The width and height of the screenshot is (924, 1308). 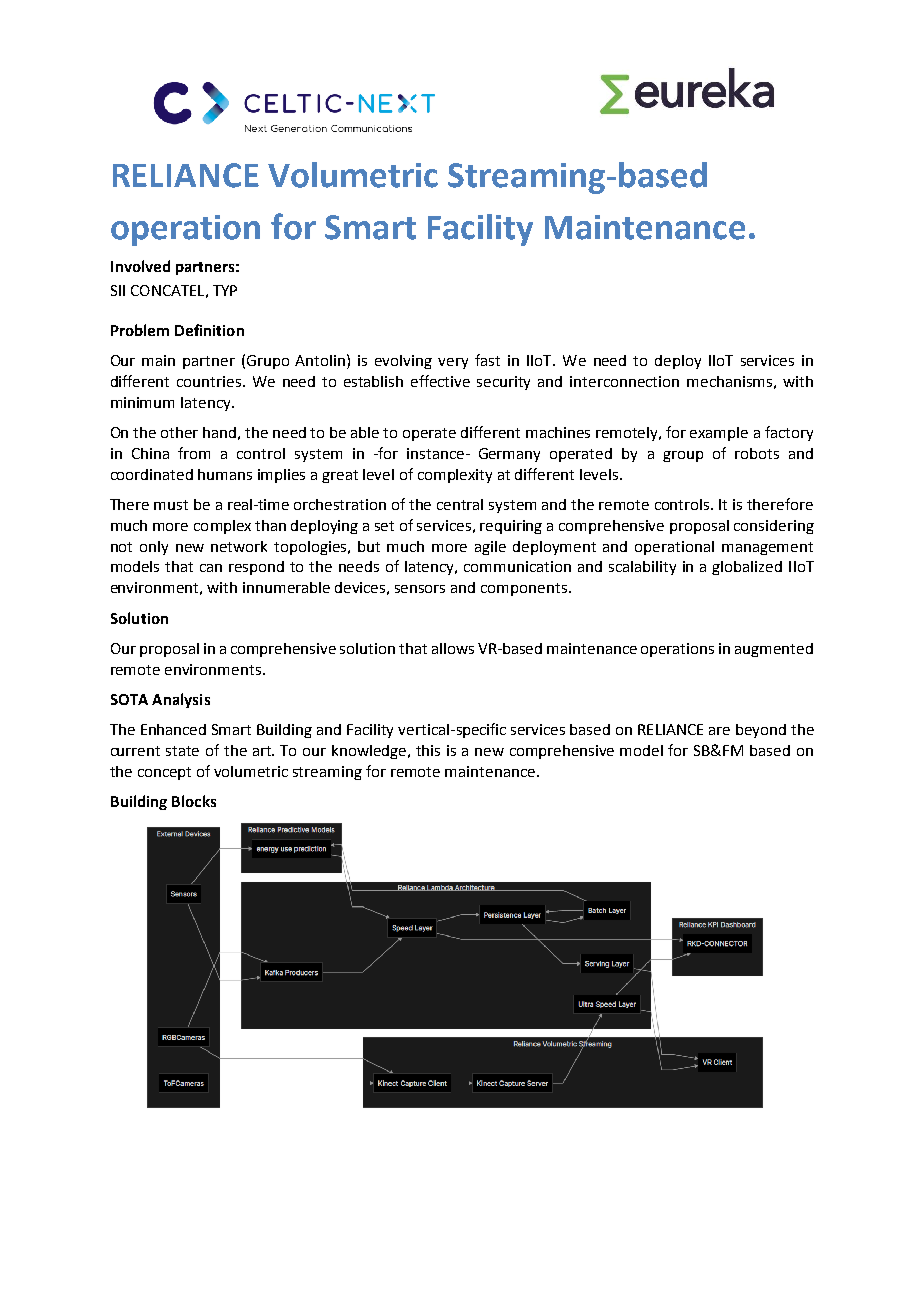 I want to click on are, so click(x=719, y=731).
